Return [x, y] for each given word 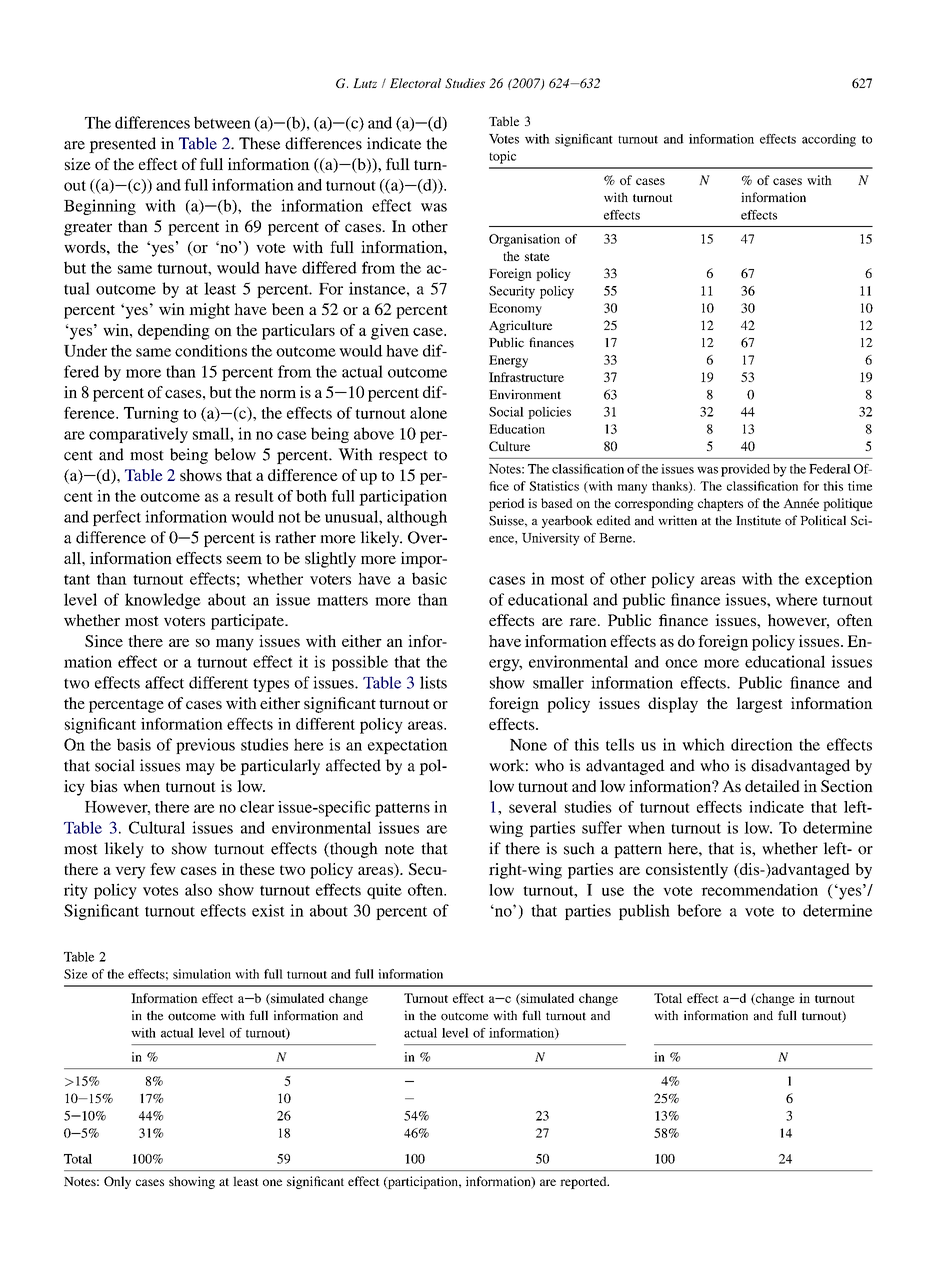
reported [584, 1182]
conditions [211, 350]
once [681, 663]
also [198, 889]
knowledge [163, 601]
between [222, 122]
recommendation [759, 890]
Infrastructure [526, 377]
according [829, 140]
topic [502, 157]
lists [433, 682]
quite [384, 891]
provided [745, 470]
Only [117, 1182]
